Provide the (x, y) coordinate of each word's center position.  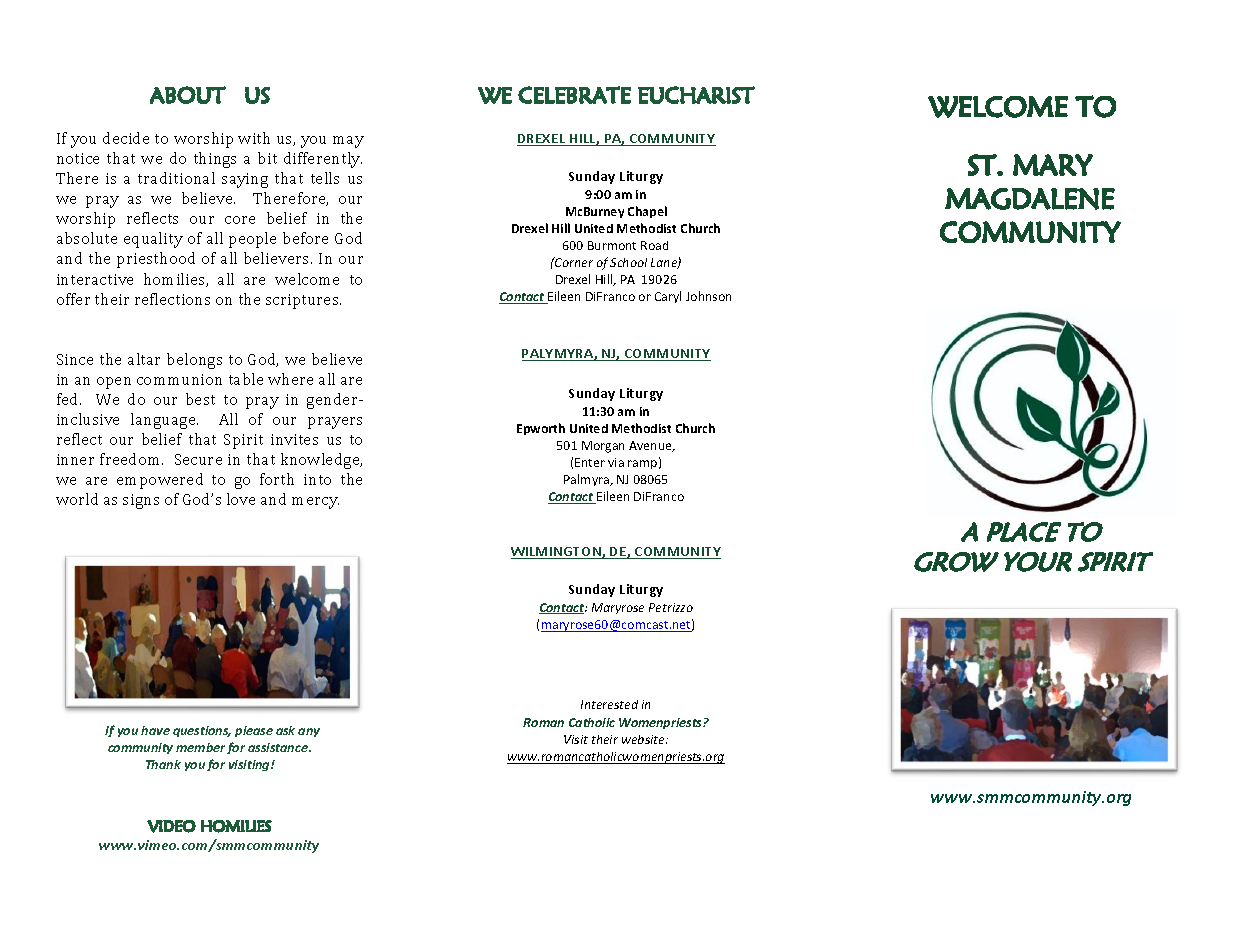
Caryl (668, 297)
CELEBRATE (574, 95)
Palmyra (587, 480)
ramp (644, 464)
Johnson (708, 296)
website (644, 739)
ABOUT (188, 95)
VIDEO (171, 826)
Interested (609, 704)
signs (141, 501)
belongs (194, 361)
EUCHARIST (696, 95)
